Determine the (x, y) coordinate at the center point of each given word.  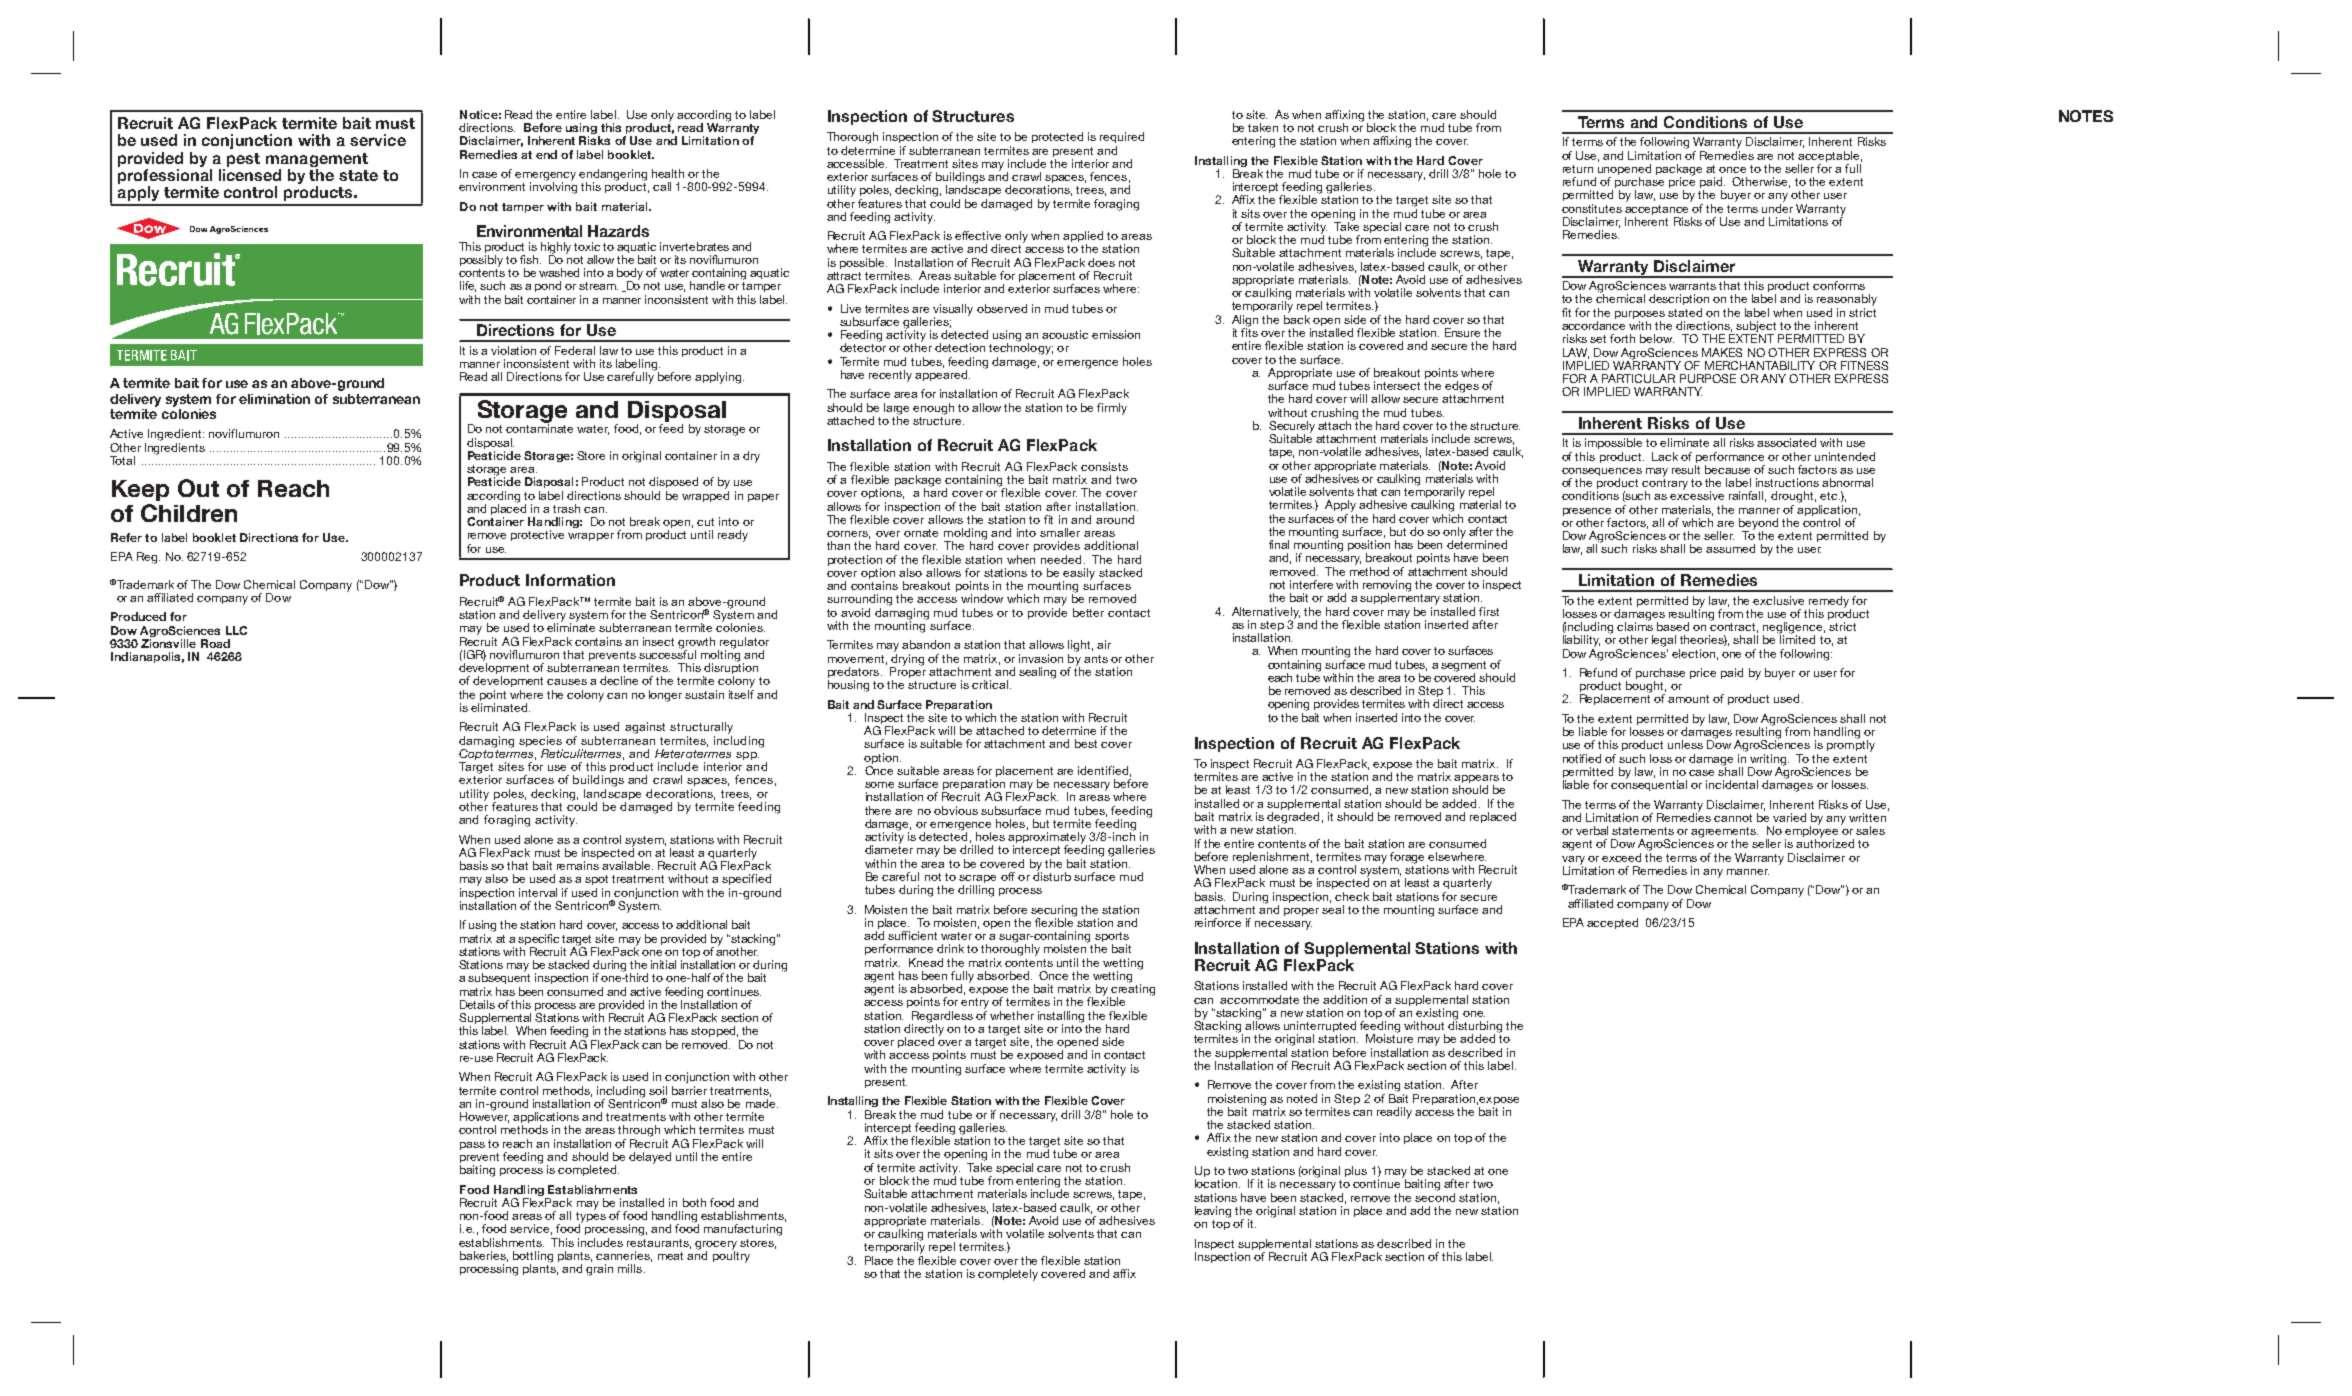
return (1578, 169)
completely (1008, 1275)
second (1435, 1196)
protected (1057, 137)
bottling (533, 1258)
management (317, 160)
